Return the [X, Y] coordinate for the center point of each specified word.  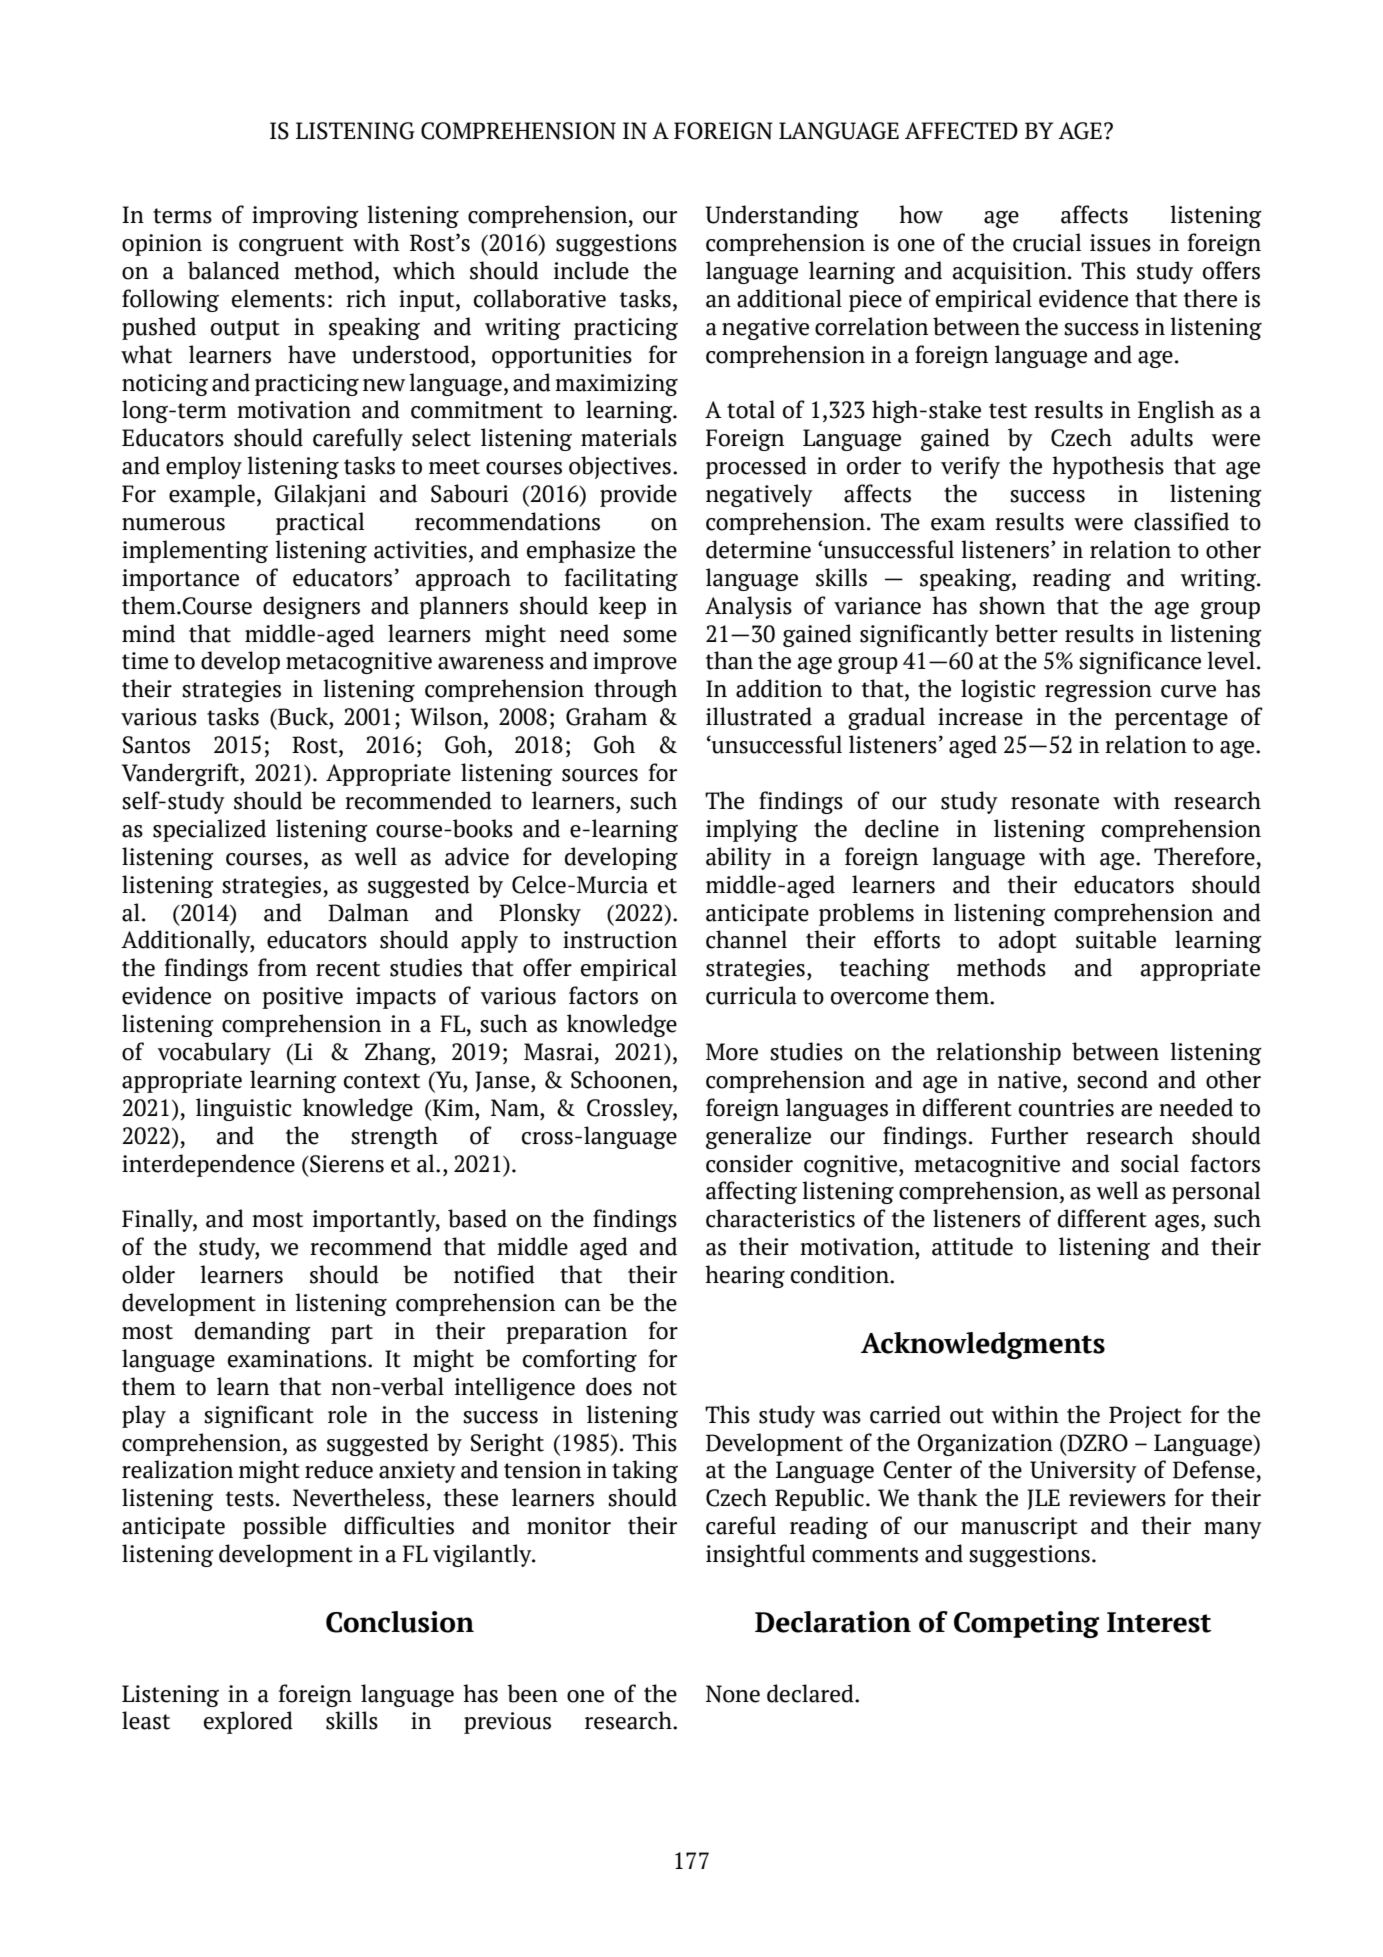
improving [305, 217]
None [733, 1694]
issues [1120, 243]
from [282, 967]
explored [248, 1722]
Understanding [782, 216]
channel [746, 939]
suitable [1116, 939]
